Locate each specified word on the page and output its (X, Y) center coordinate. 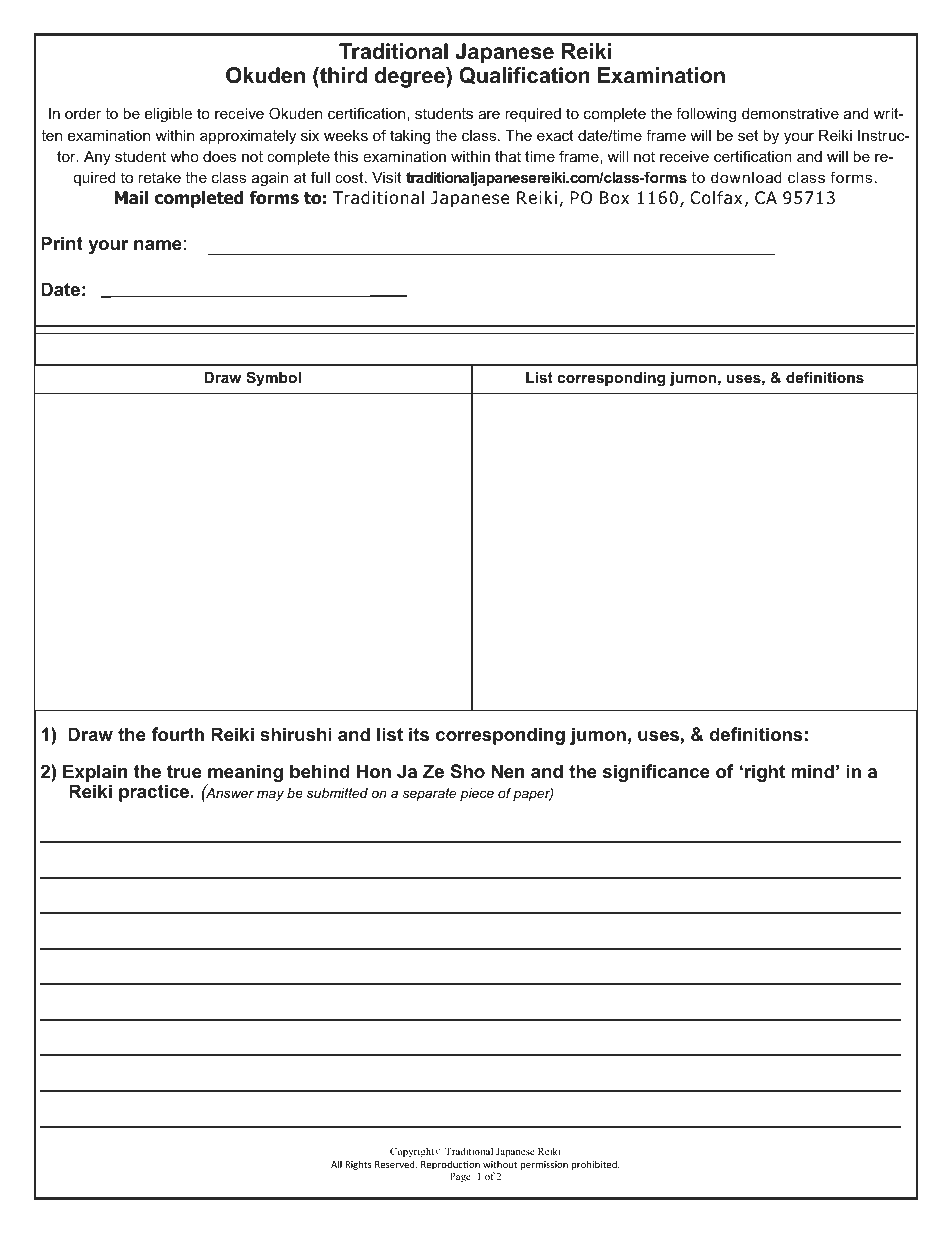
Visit (387, 177)
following (706, 115)
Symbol (273, 379)
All (336, 1164)
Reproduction (450, 1165)
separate (429, 794)
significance (656, 773)
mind (812, 771)
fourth (177, 734)
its (419, 734)
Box (614, 198)
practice (154, 793)
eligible (168, 115)
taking (410, 137)
